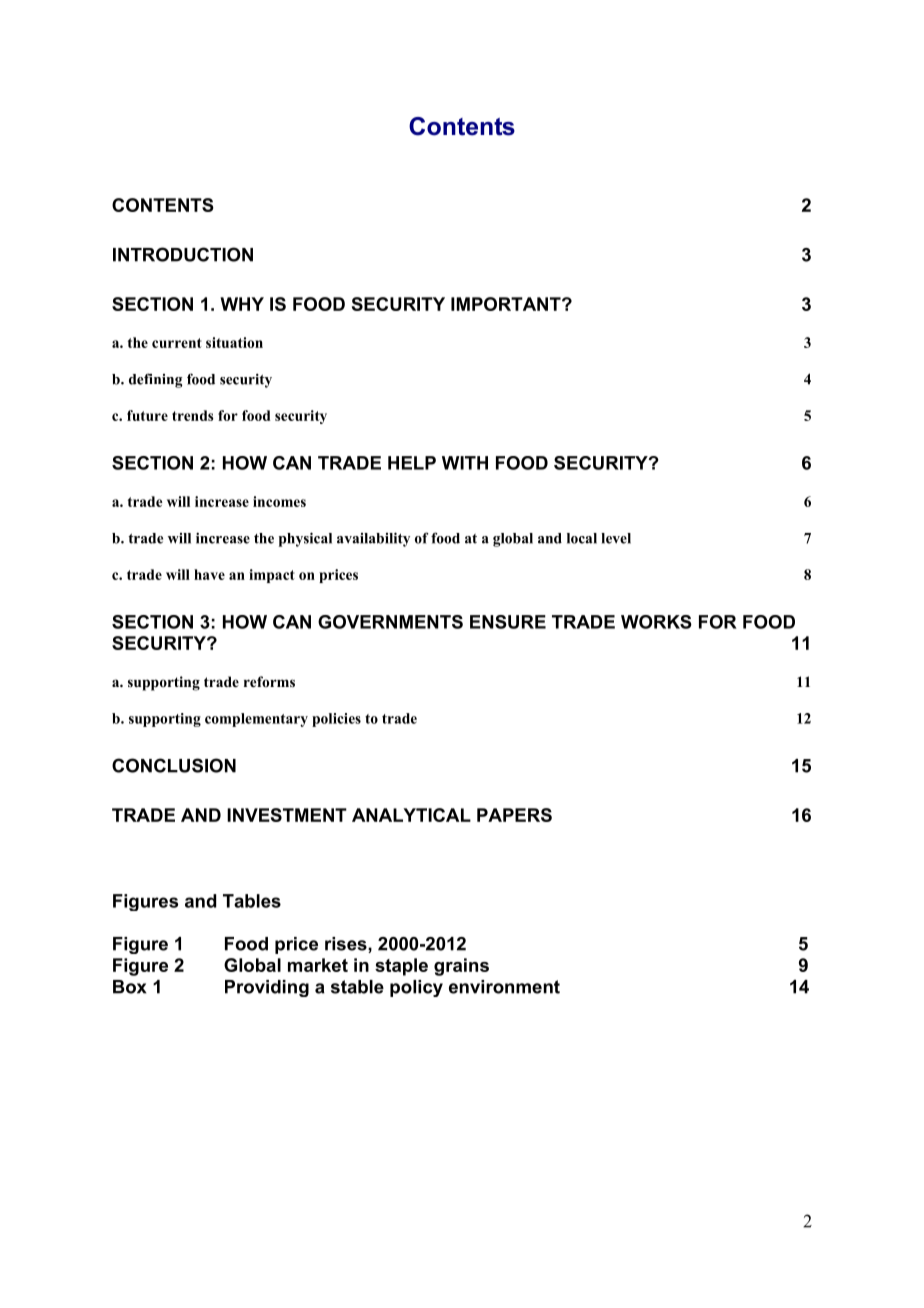 The image size is (924, 1308). I want to click on INTRODUCTION, so click(183, 254).
